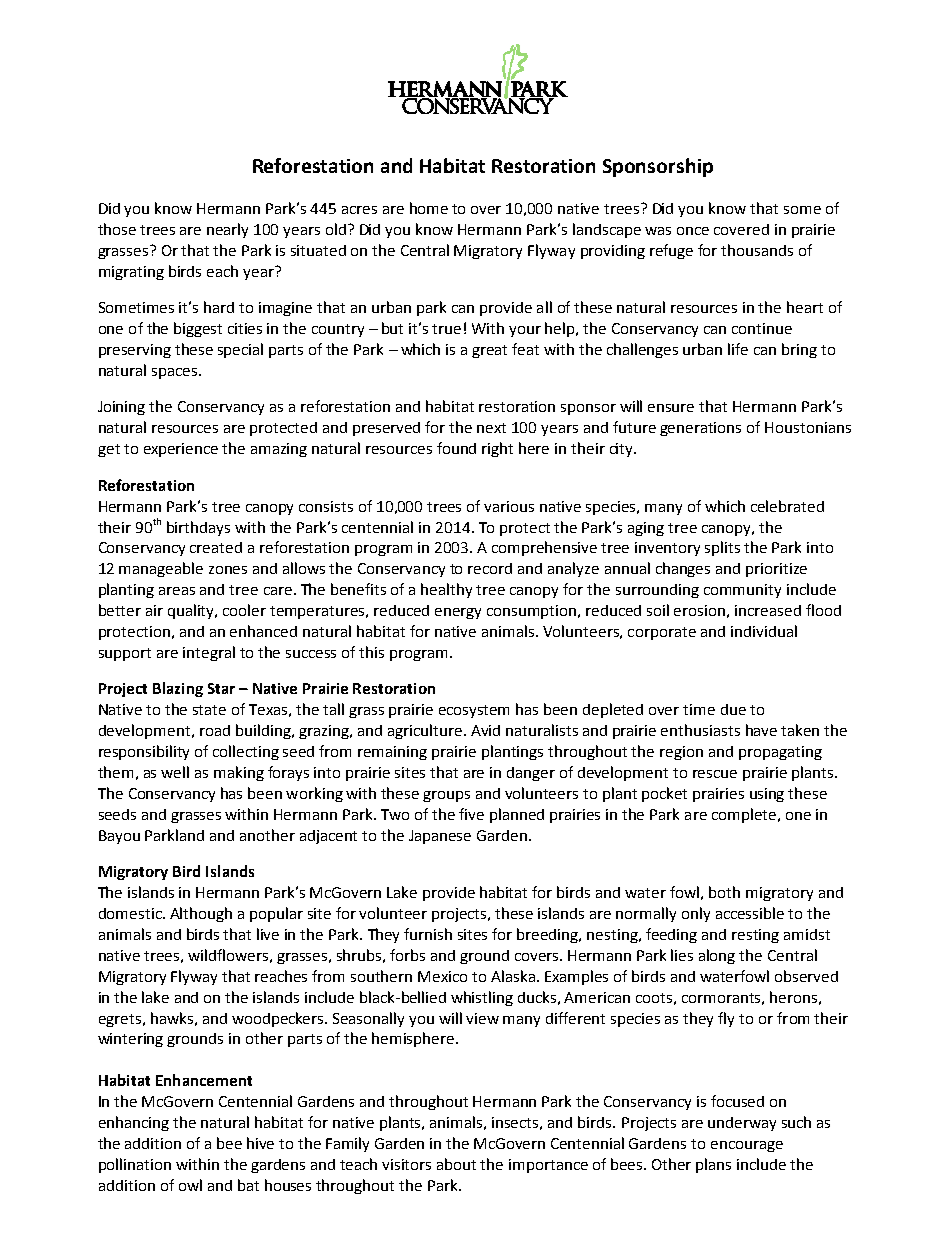  I want to click on ecosystem, so click(474, 711).
